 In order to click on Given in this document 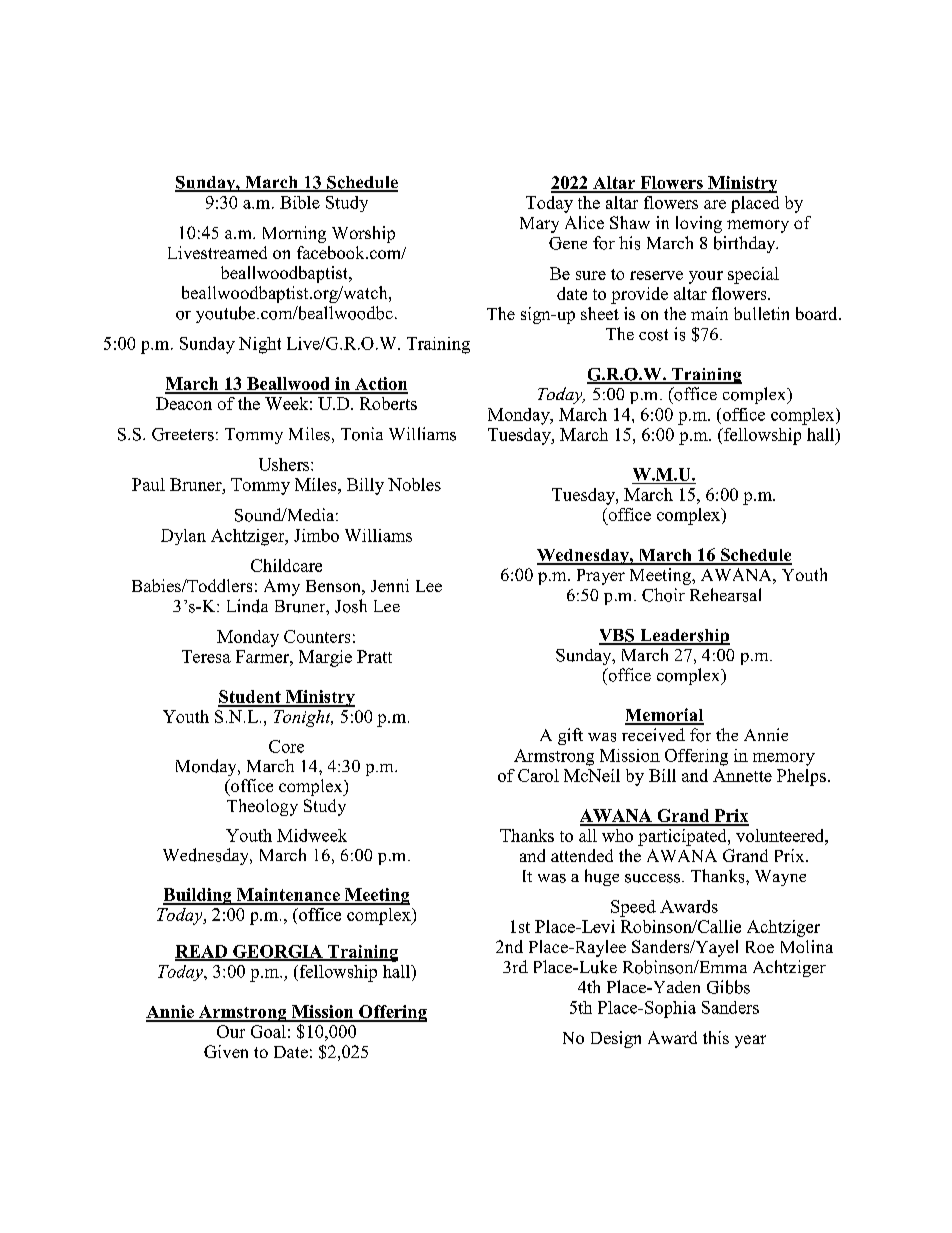, I will do `click(226, 1051)`.
